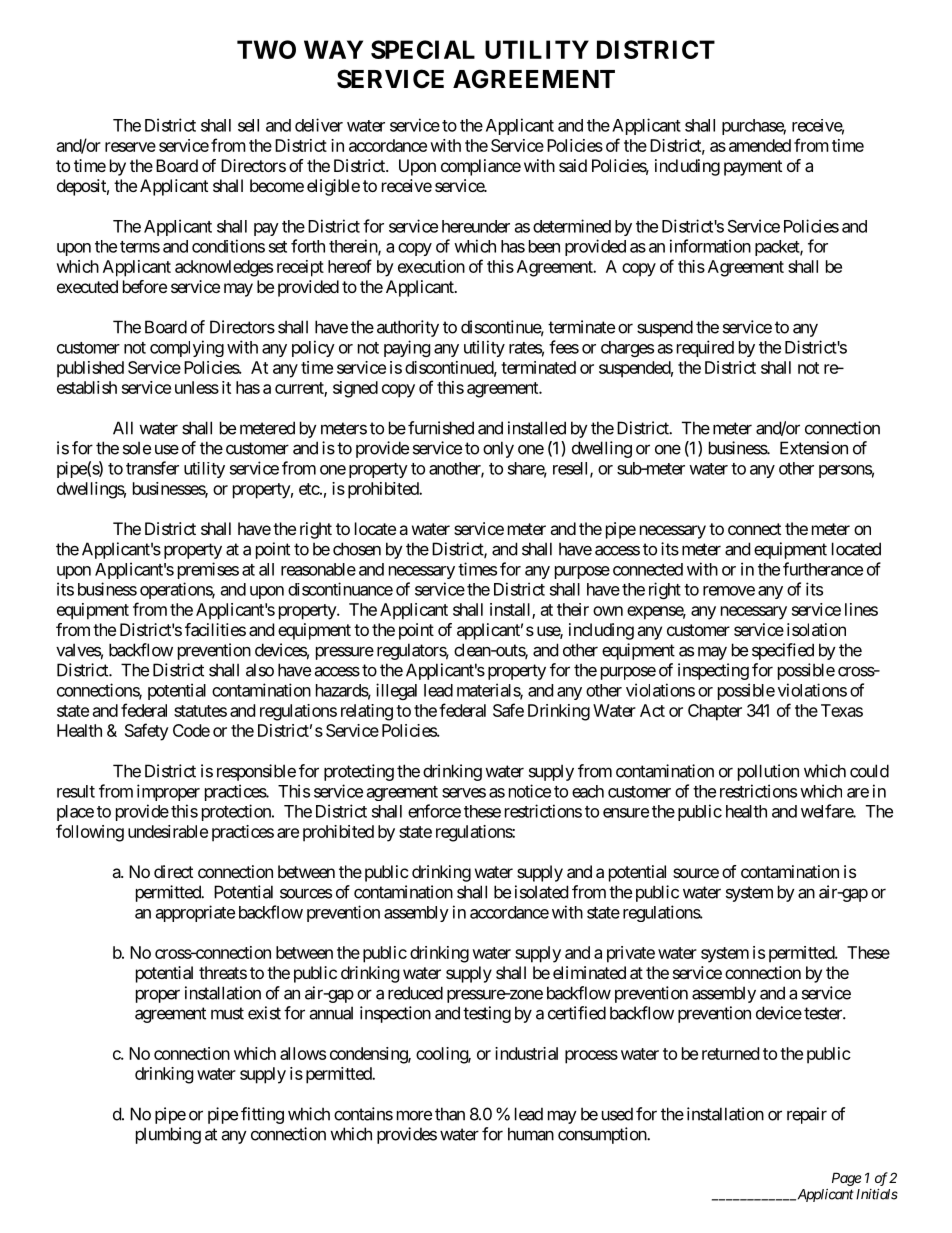 The width and height of the screenshot is (952, 1233). Describe the element at coordinates (760, 145) in the screenshot. I see `amended` at that location.
